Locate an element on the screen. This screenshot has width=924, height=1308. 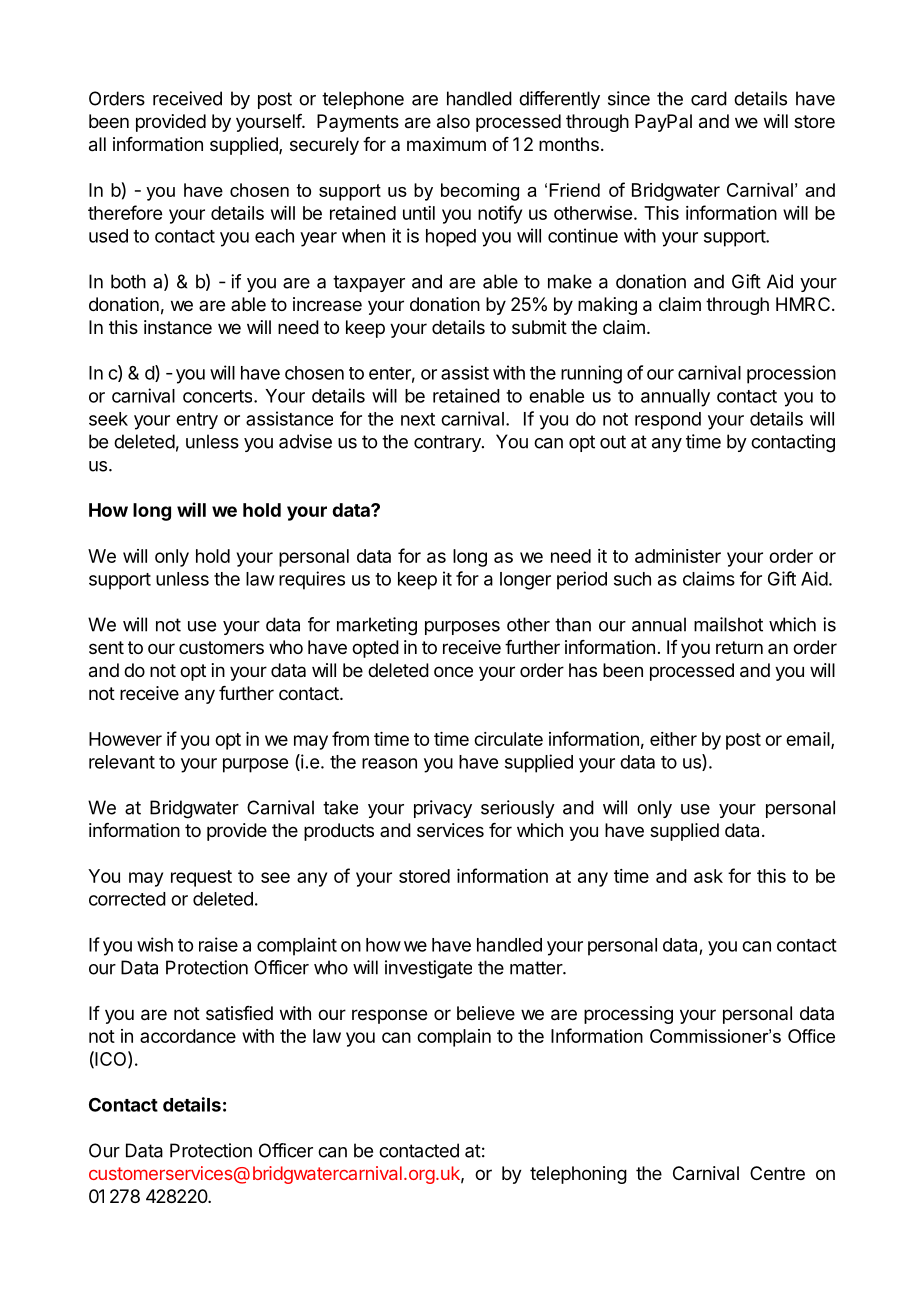
procession is located at coordinates (791, 374).
